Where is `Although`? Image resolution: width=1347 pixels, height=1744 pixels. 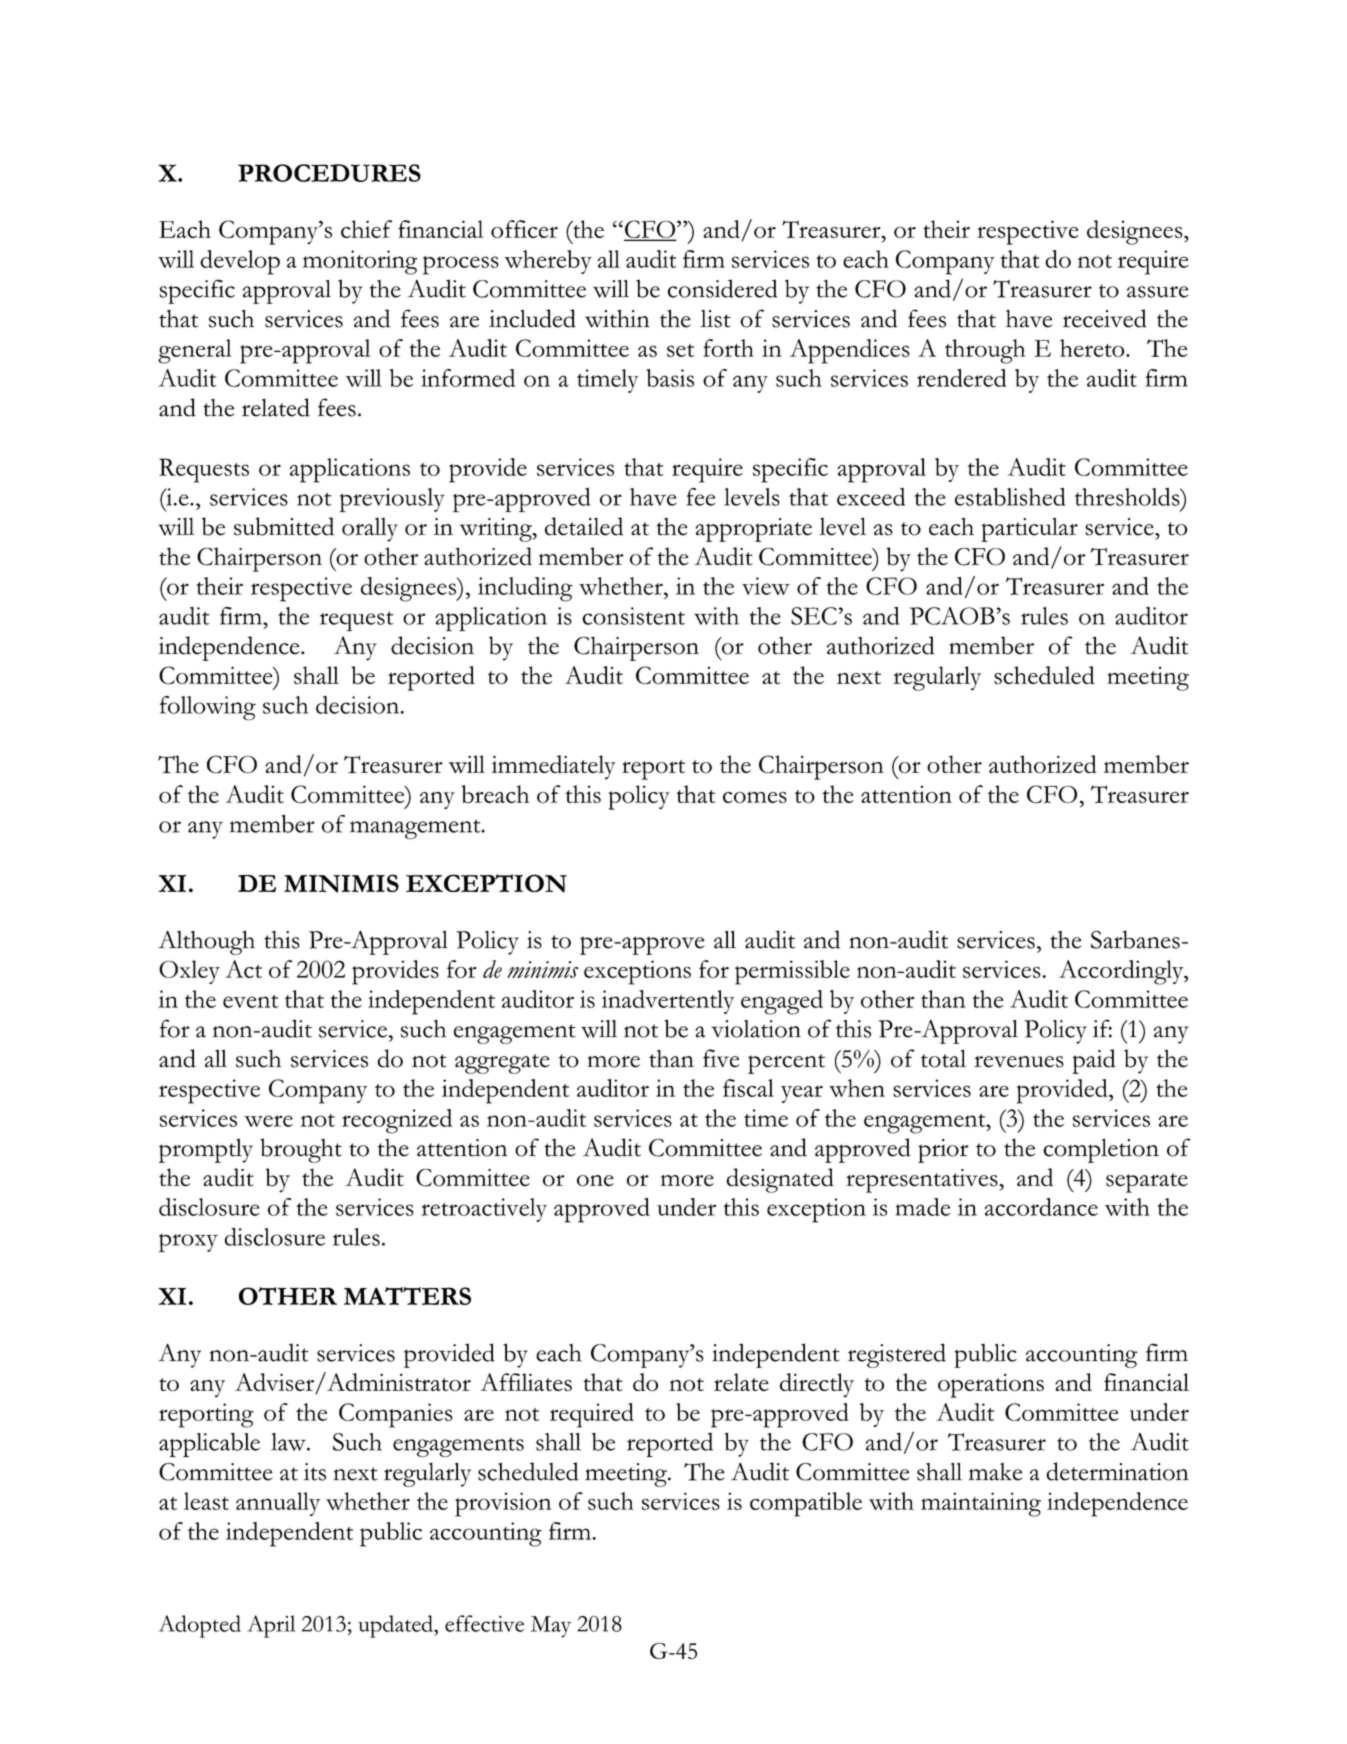
Although is located at coordinates (206, 942).
